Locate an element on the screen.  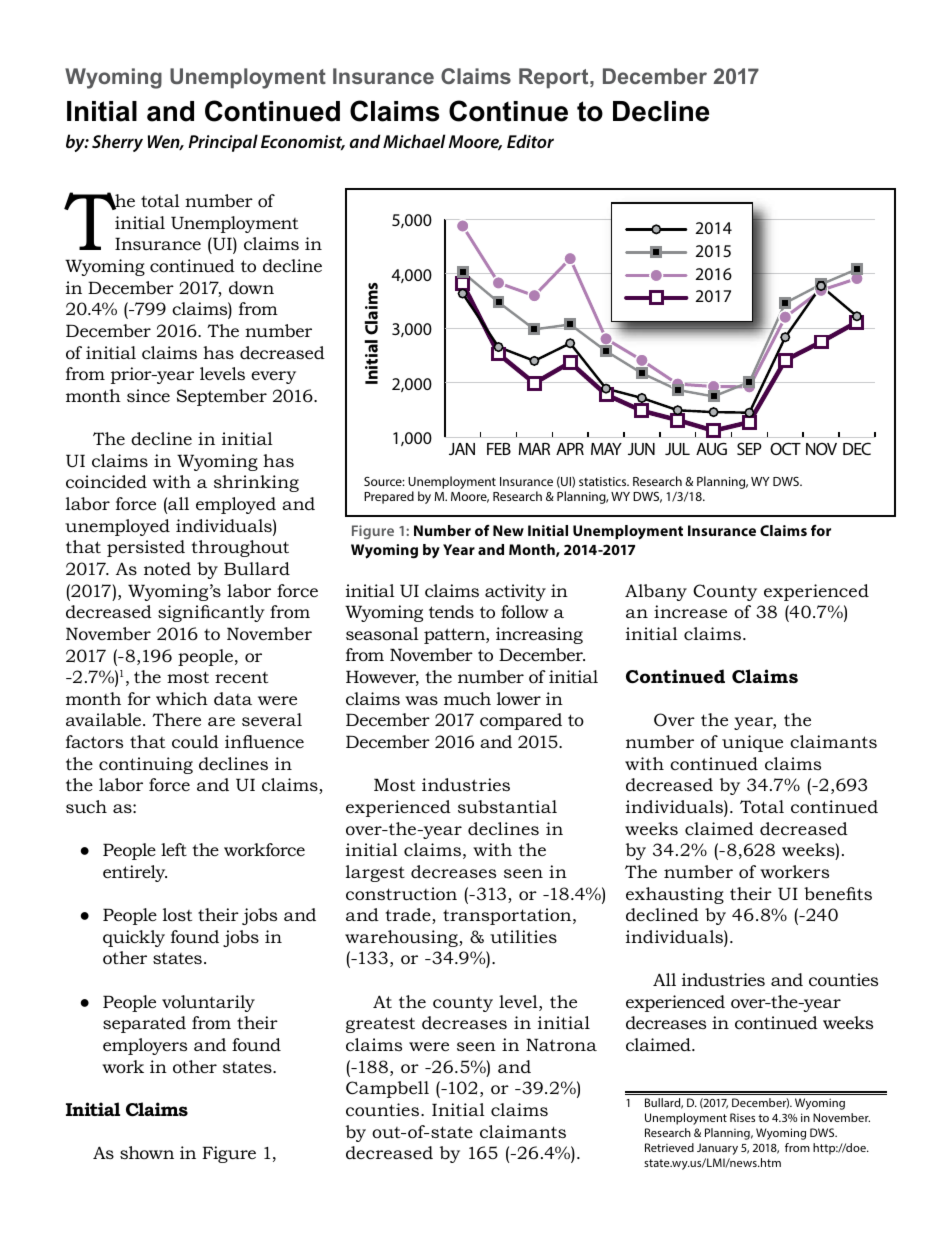
increase is located at coordinates (690, 612).
